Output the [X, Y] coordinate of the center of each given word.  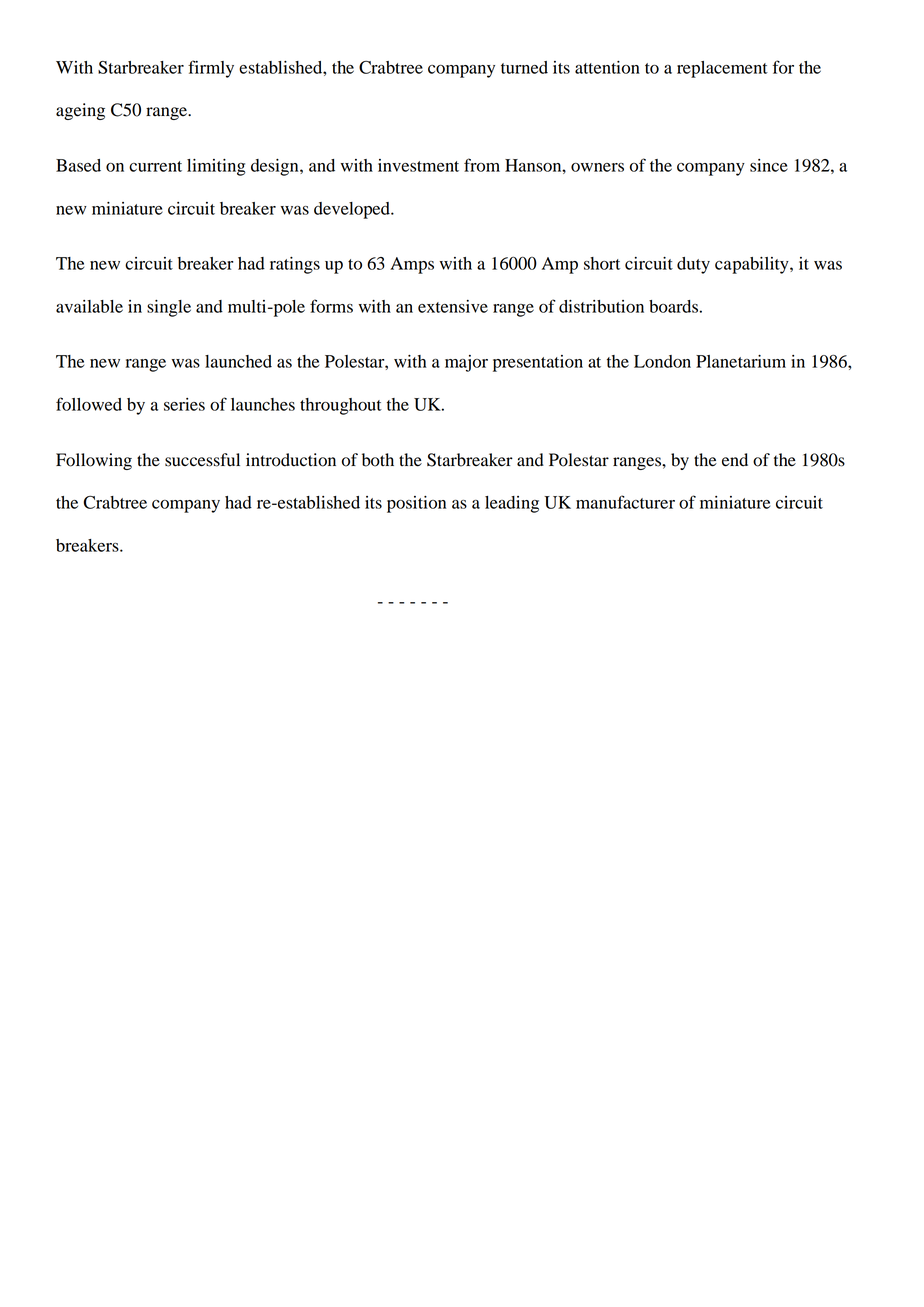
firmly [211, 69]
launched [238, 361]
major [466, 363]
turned [524, 67]
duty [693, 265]
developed [353, 210]
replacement [722, 69]
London [662, 361]
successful [202, 460]
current [155, 166]
